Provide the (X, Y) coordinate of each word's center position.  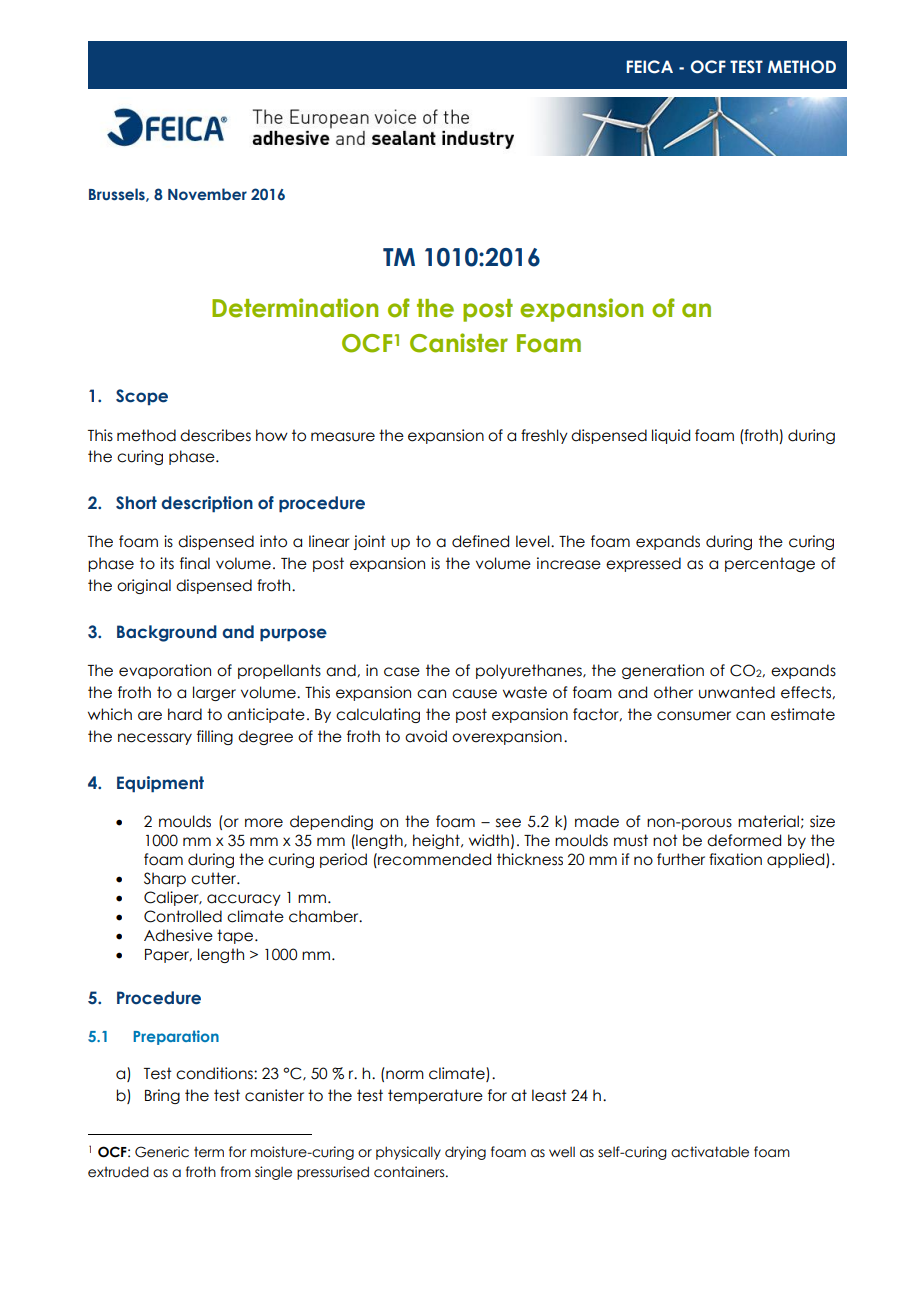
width (489, 840)
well (562, 1152)
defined (480, 541)
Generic (162, 1152)
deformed (744, 840)
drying (465, 1153)
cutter (215, 878)
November (207, 194)
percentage (770, 564)
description (207, 504)
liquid (671, 436)
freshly (544, 436)
